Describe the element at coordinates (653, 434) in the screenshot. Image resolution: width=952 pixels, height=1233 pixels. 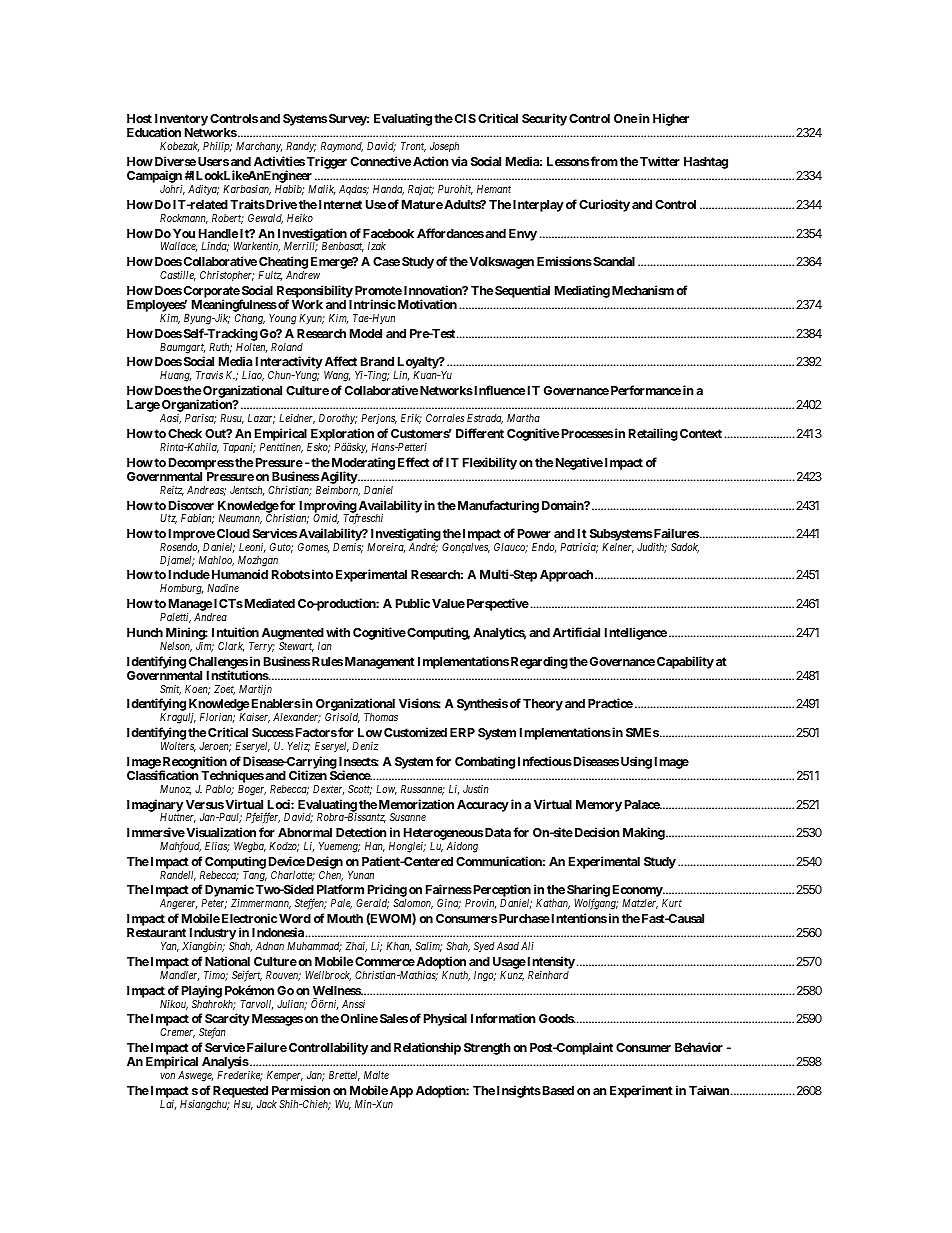
I see `Retailing` at that location.
